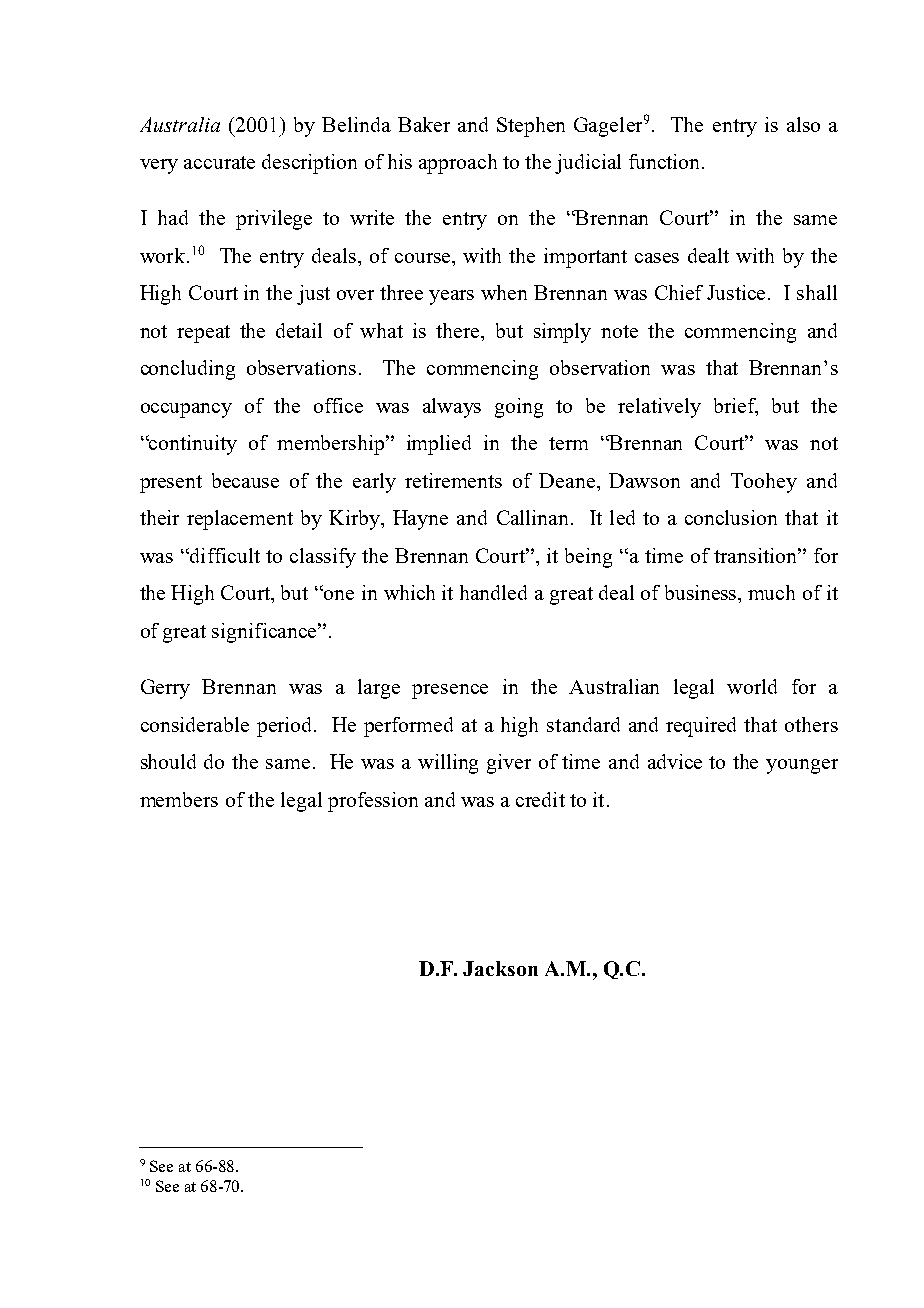 The width and height of the screenshot is (924, 1308). What do you see at coordinates (450, 691) in the screenshot?
I see `presence` at bounding box center [450, 691].
